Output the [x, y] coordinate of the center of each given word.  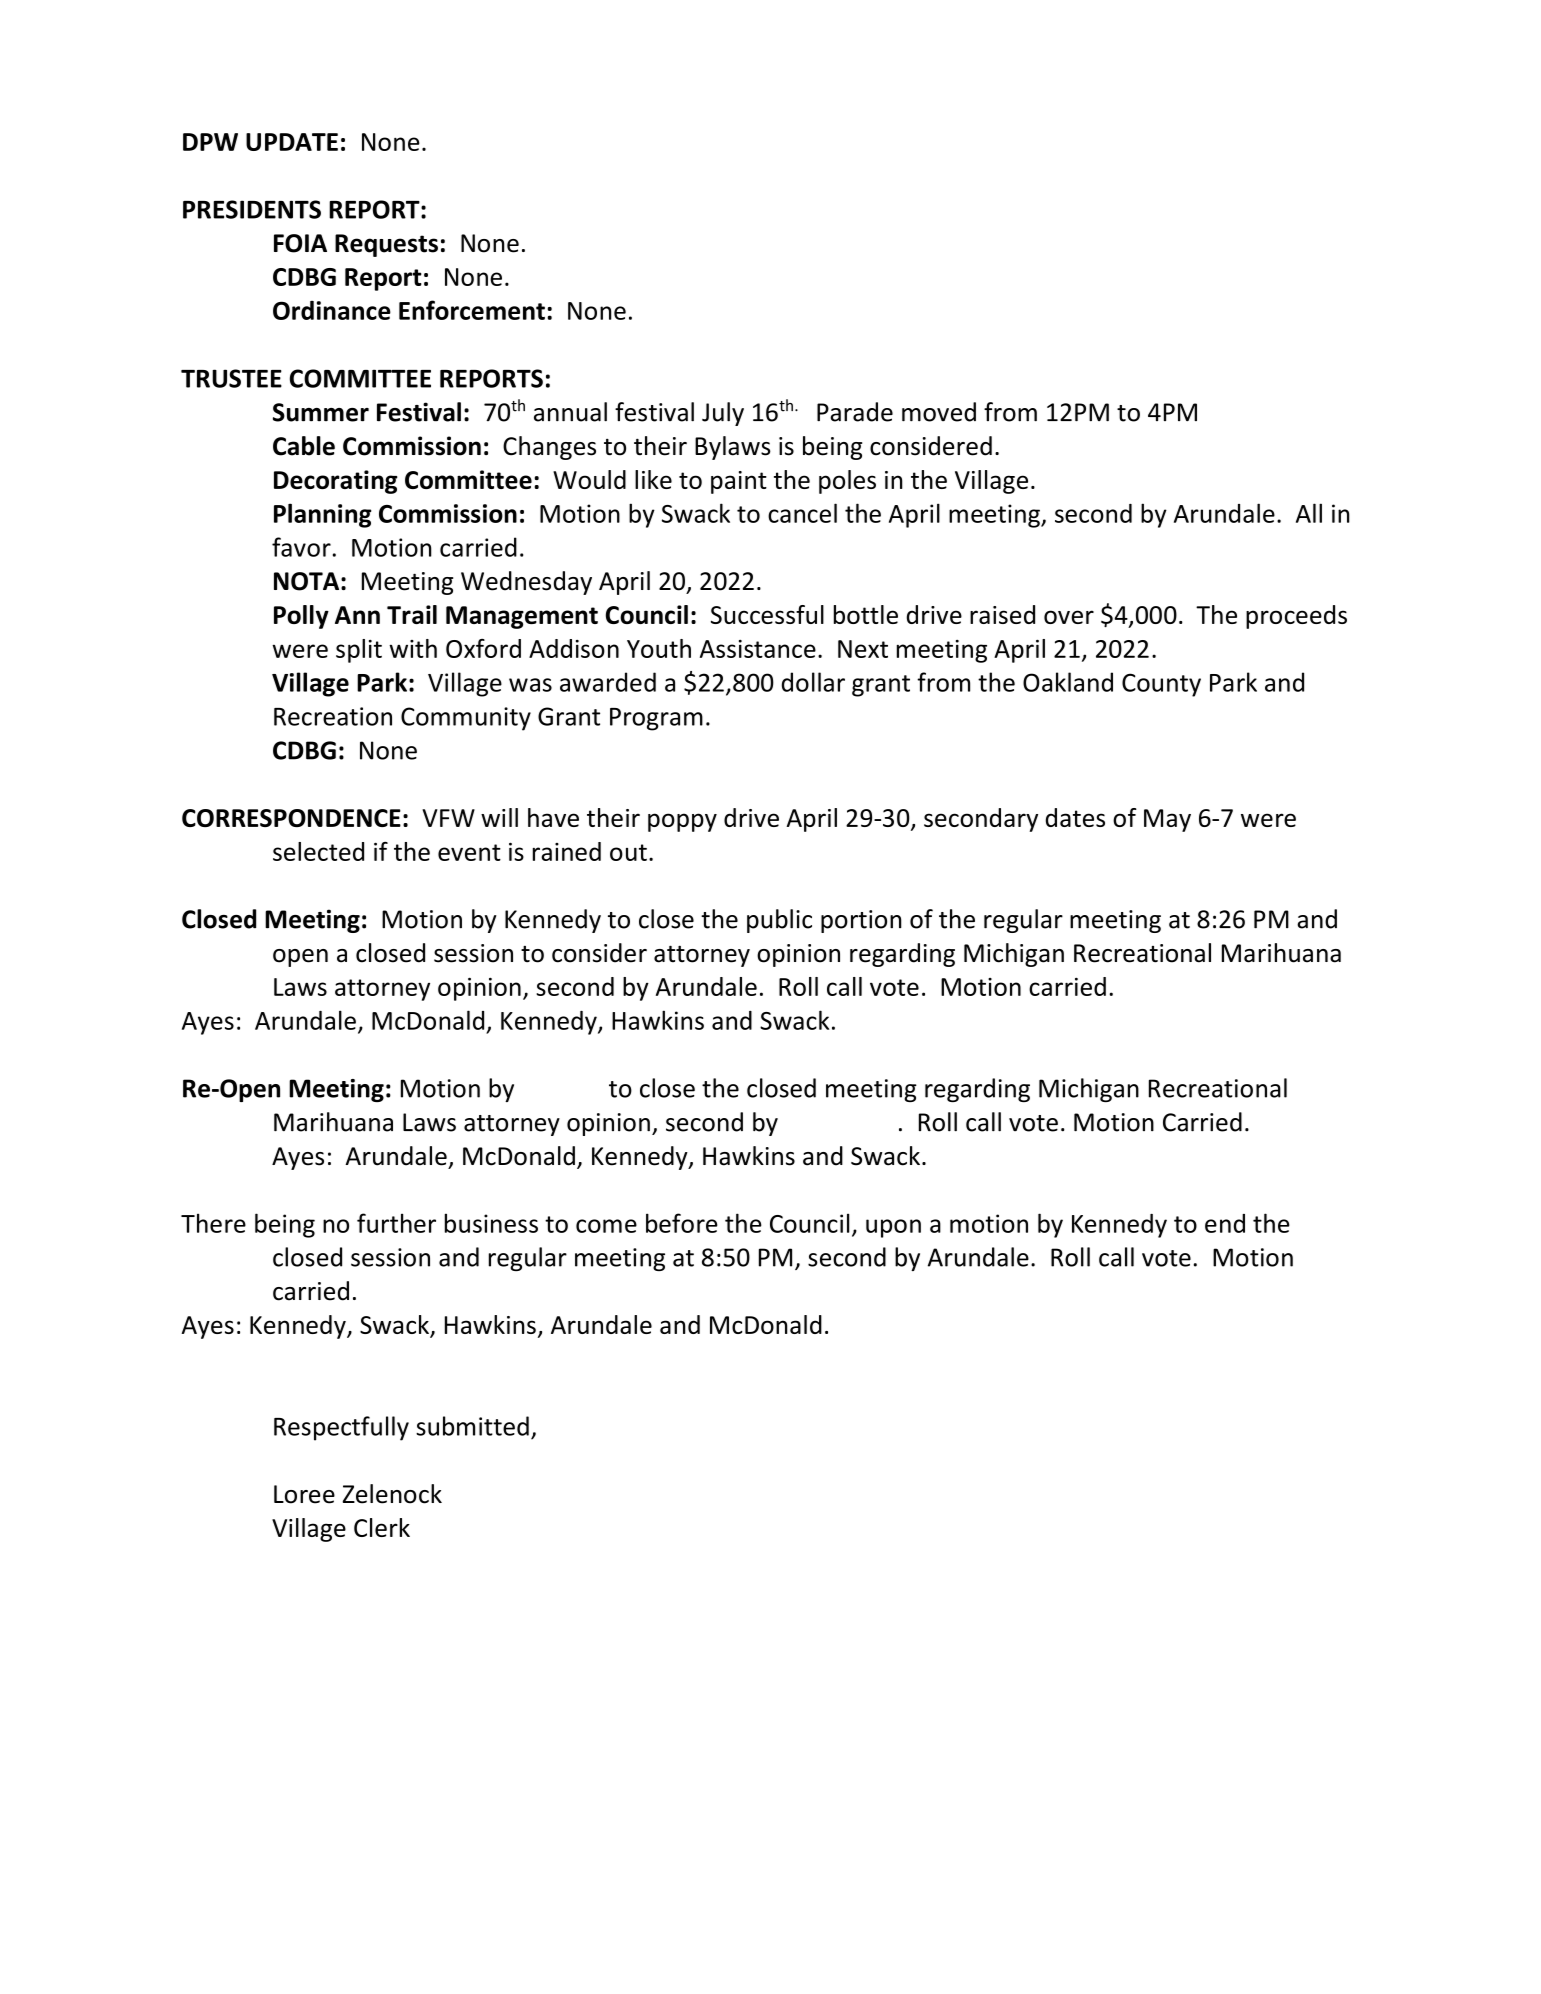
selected [318, 851]
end [1225, 1223]
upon [893, 1228]
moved [939, 412]
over [1069, 617]
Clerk [382, 1527]
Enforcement [472, 310]
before [682, 1223]
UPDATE [292, 142]
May [1167, 820]
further [396, 1223]
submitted [472, 1426]
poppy [682, 822]
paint [739, 482]
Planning [322, 515]
